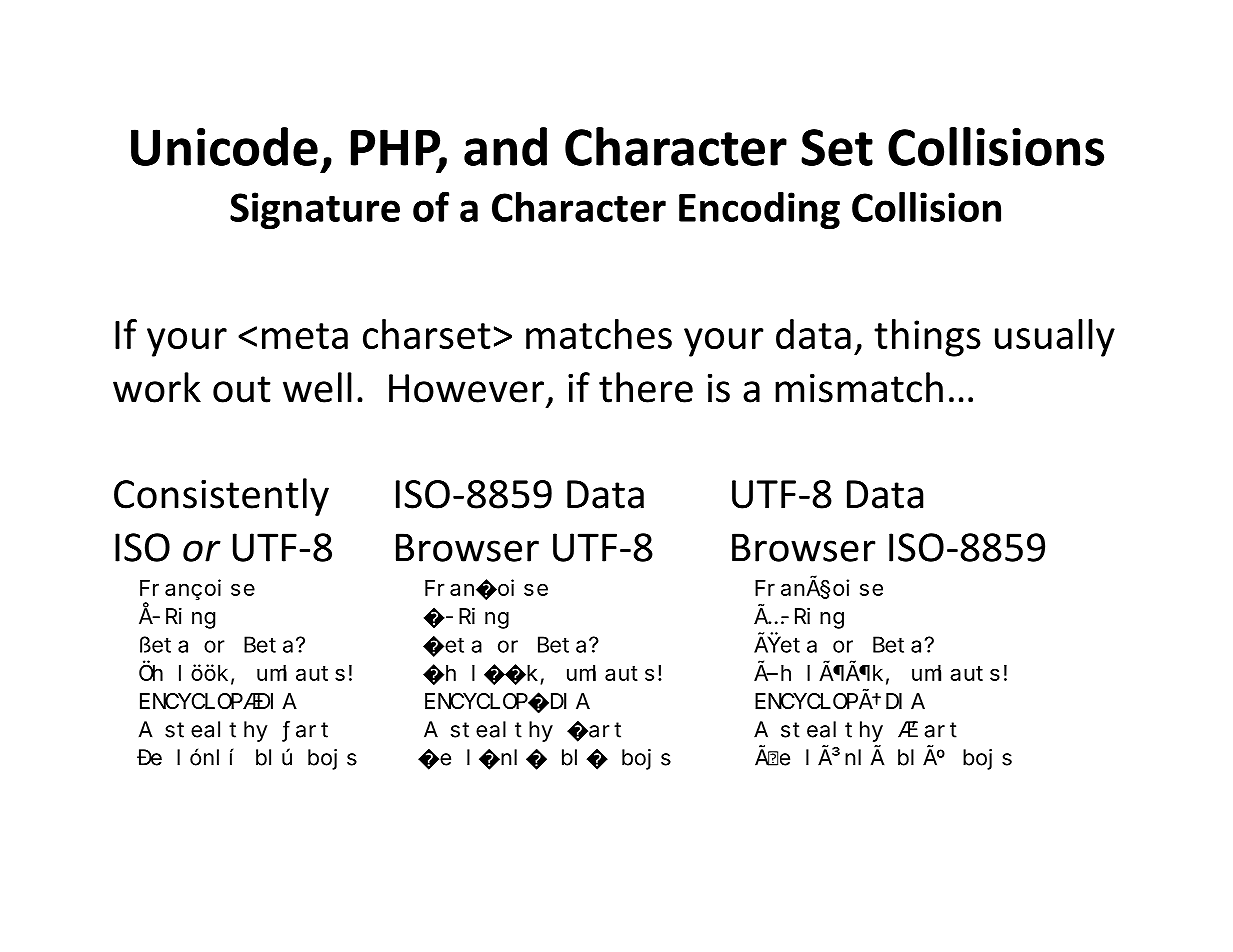  What do you see at coordinates (599, 334) in the image?
I see `matches` at bounding box center [599, 334].
